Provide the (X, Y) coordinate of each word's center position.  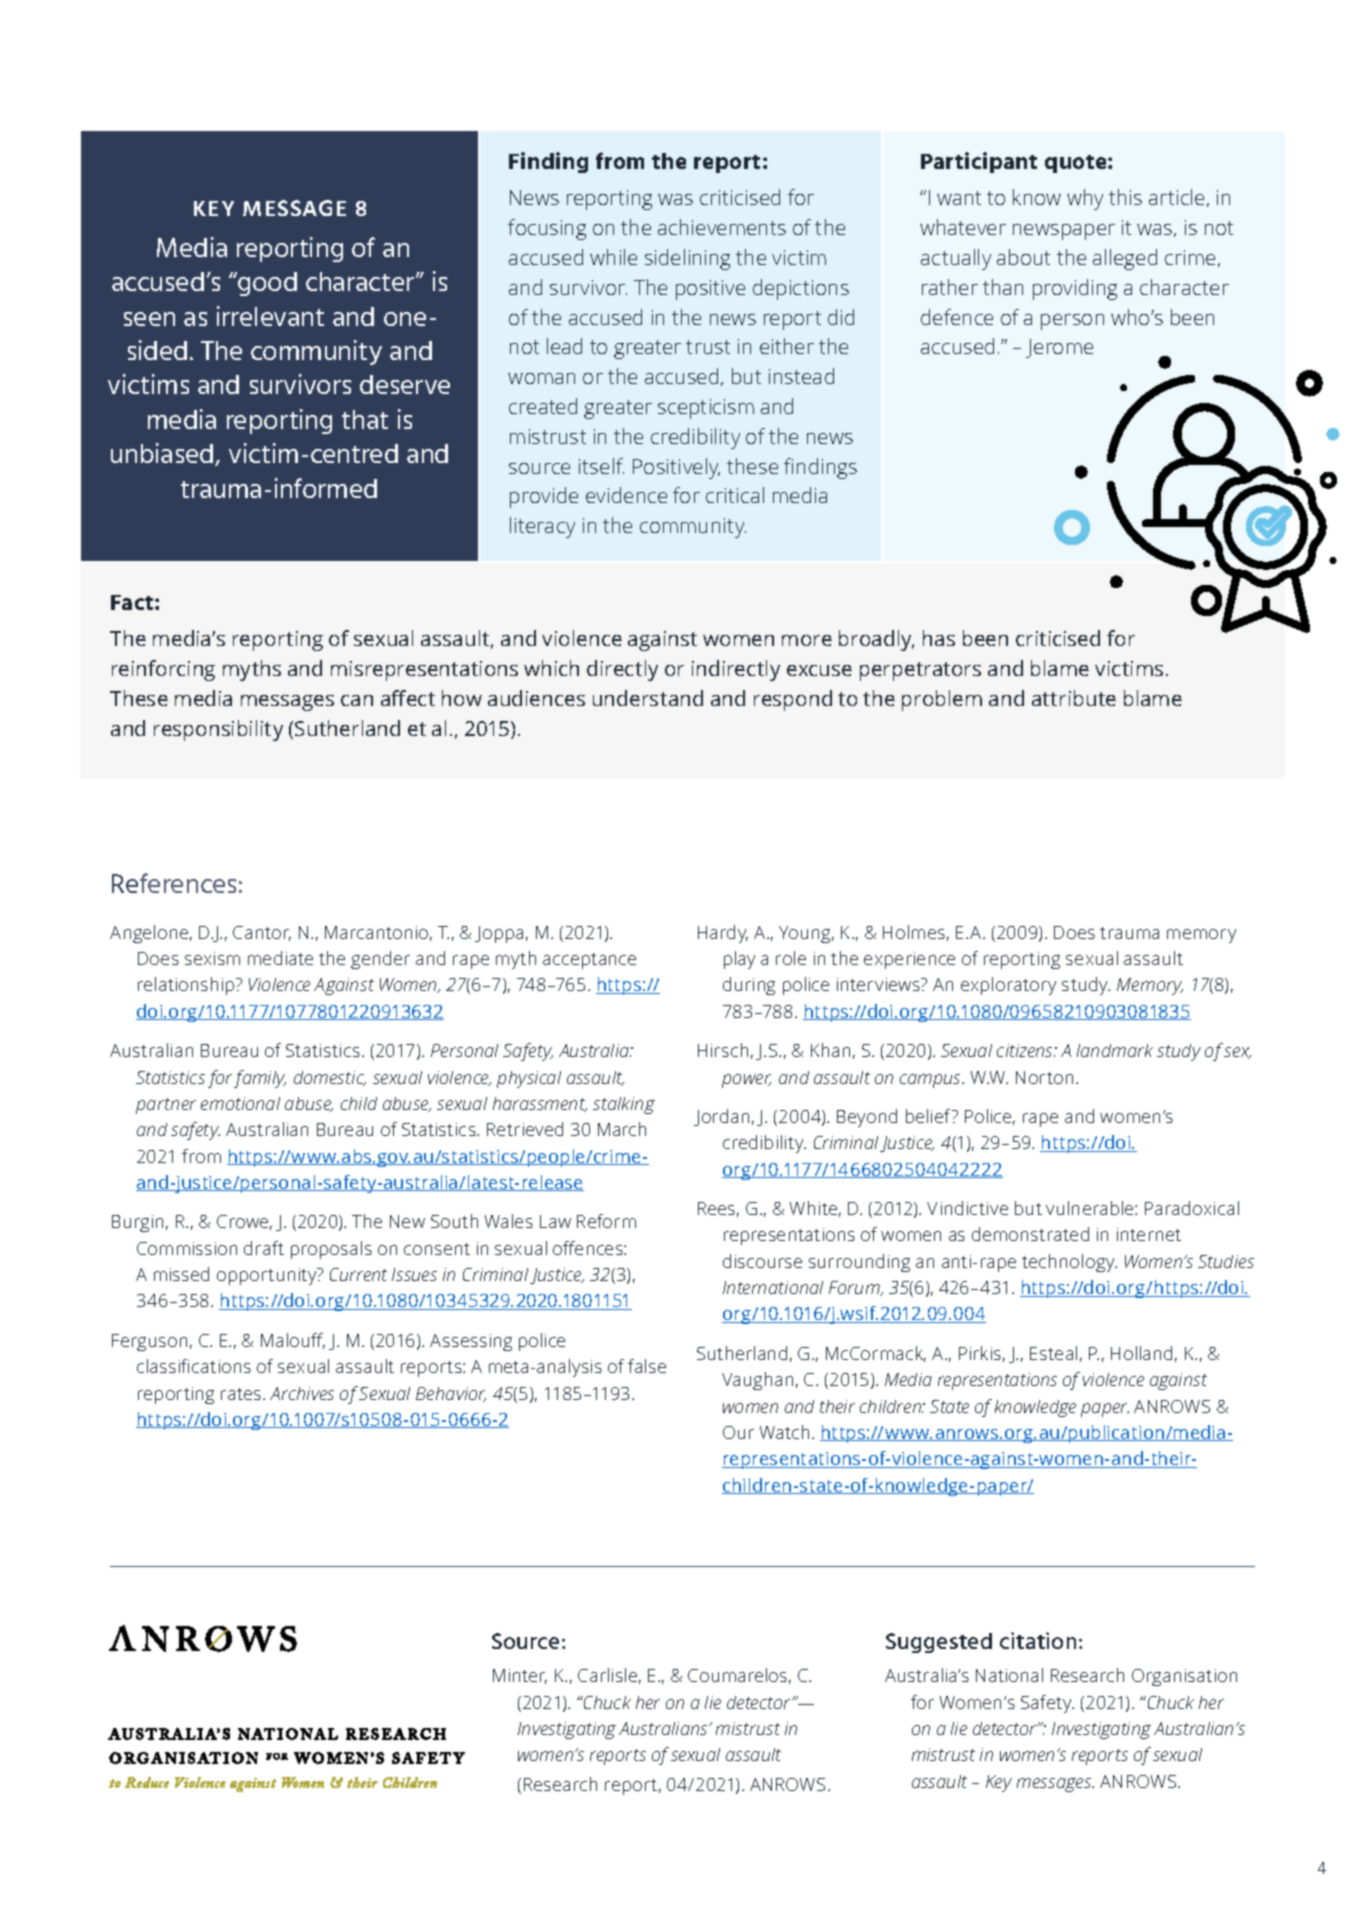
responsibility (218, 730)
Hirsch (723, 1050)
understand (648, 698)
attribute (1074, 698)
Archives (302, 1393)
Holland (1141, 1353)
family (260, 1079)
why (1085, 199)
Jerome (1059, 348)
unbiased (163, 454)
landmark (1115, 1050)
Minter (520, 1676)
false (647, 1366)
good (266, 284)
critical (735, 495)
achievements (722, 227)
